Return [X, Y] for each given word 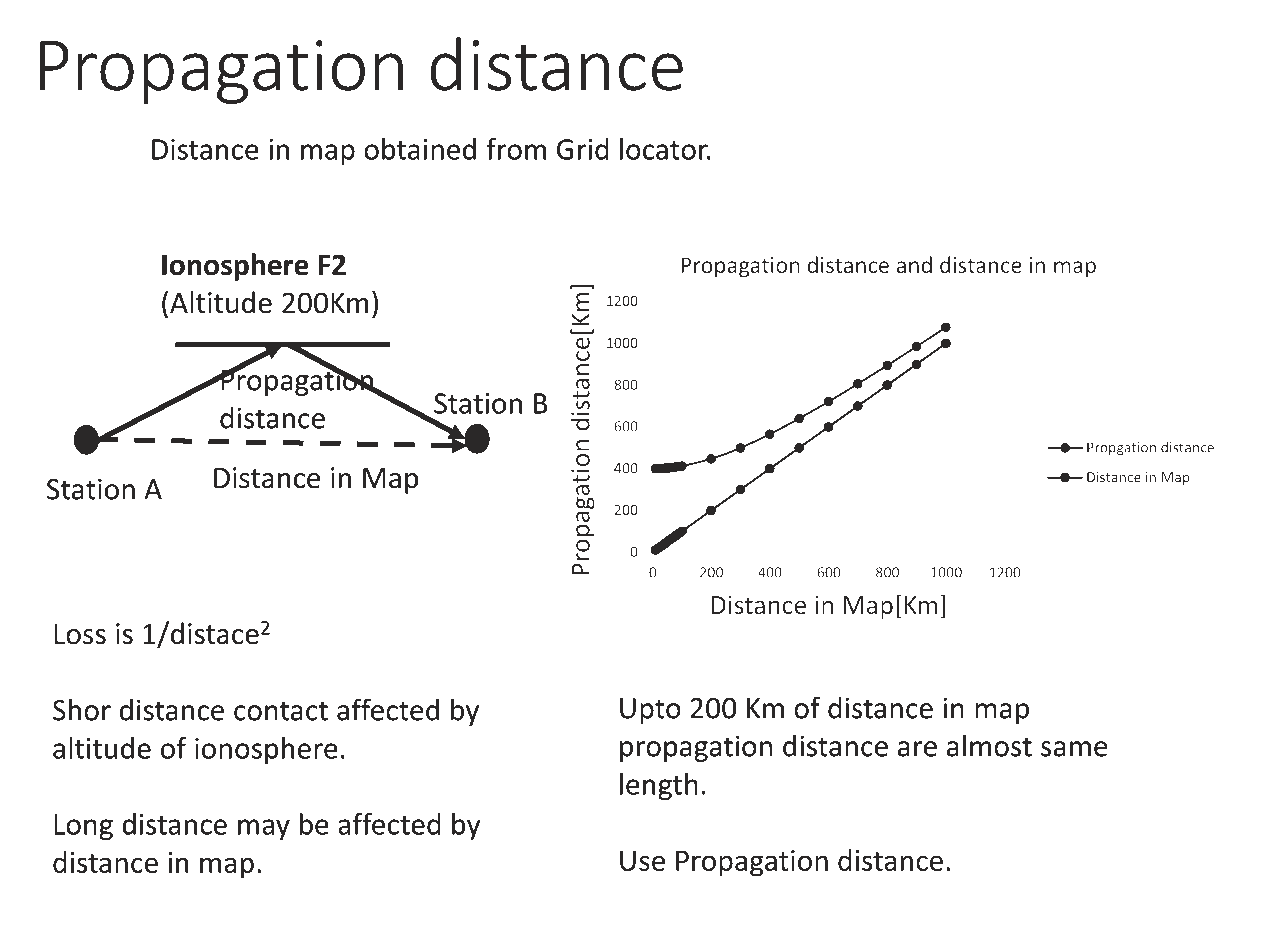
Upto [650, 711]
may [264, 829]
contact [281, 711]
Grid [583, 149]
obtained [420, 149]
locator [665, 149]
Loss [80, 634]
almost [989, 745]
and [914, 264]
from [516, 149]
